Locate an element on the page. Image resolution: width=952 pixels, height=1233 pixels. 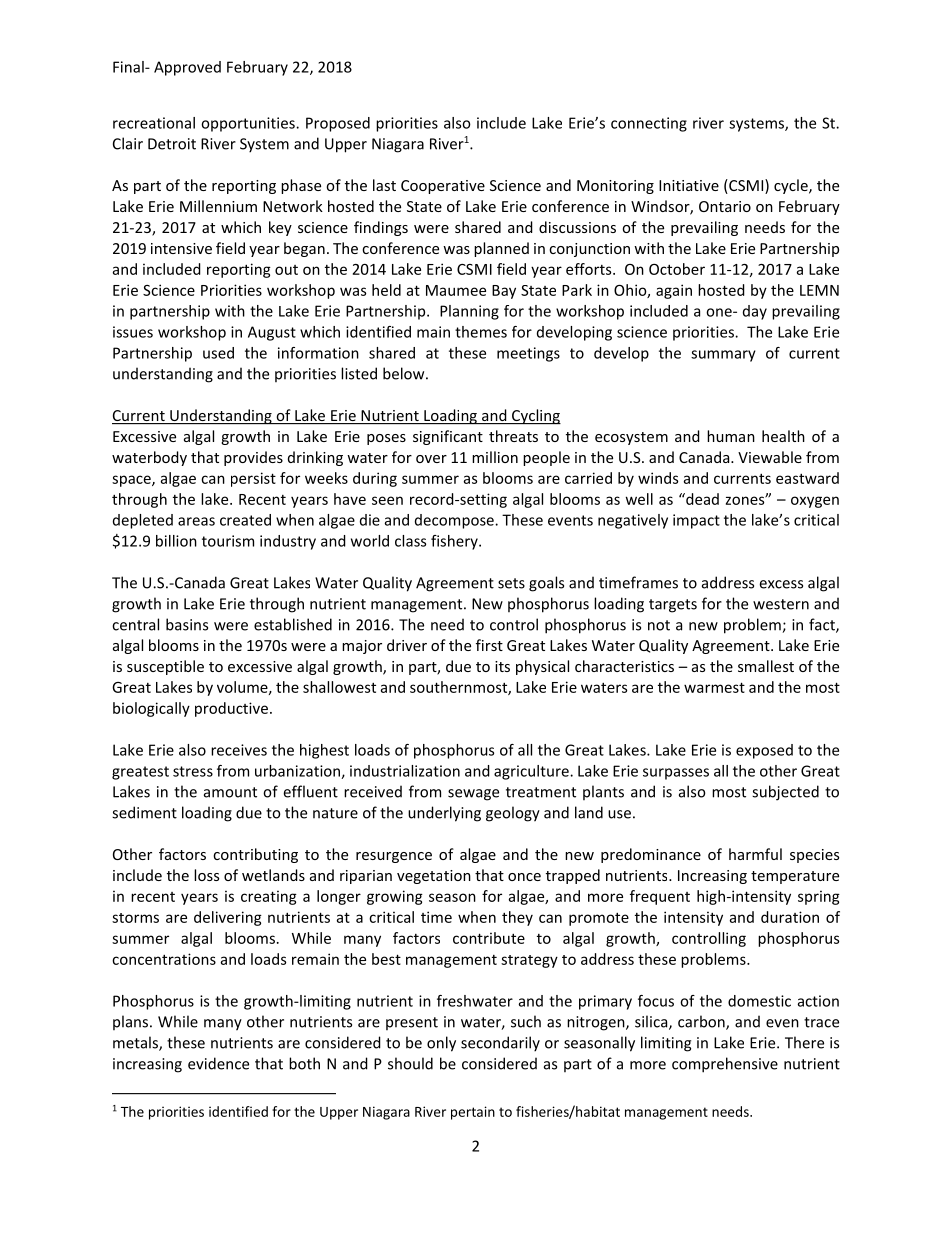
western is located at coordinates (781, 604).
